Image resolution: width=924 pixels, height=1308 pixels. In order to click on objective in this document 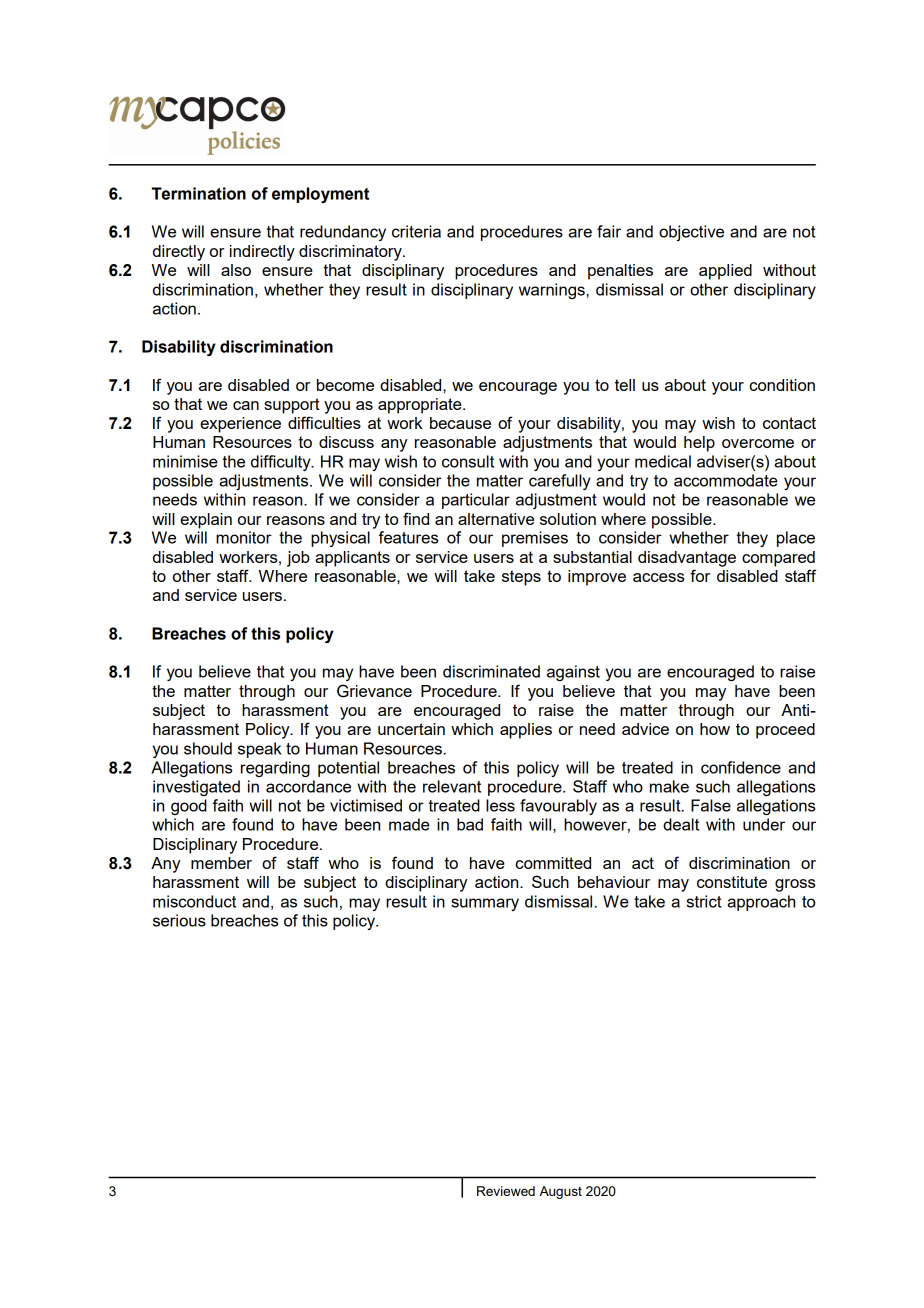, I will do `click(691, 233)`.
